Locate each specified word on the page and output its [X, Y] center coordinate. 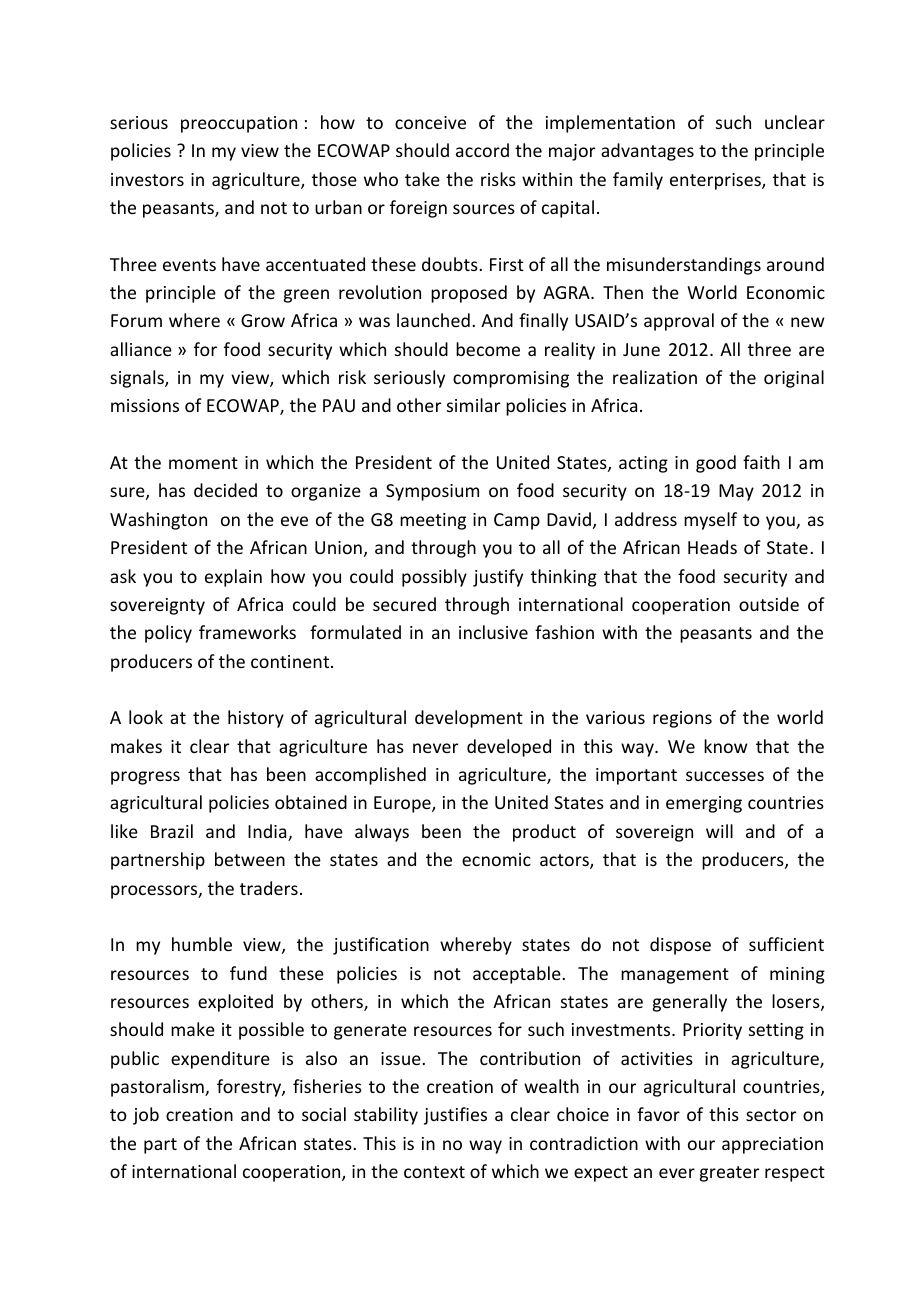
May [736, 492]
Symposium [432, 492]
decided [225, 490]
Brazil [172, 831]
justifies [455, 1116]
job [146, 1116]
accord [482, 150]
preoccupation [239, 124]
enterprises [716, 181]
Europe [403, 804]
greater [729, 1174]
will [719, 831]
